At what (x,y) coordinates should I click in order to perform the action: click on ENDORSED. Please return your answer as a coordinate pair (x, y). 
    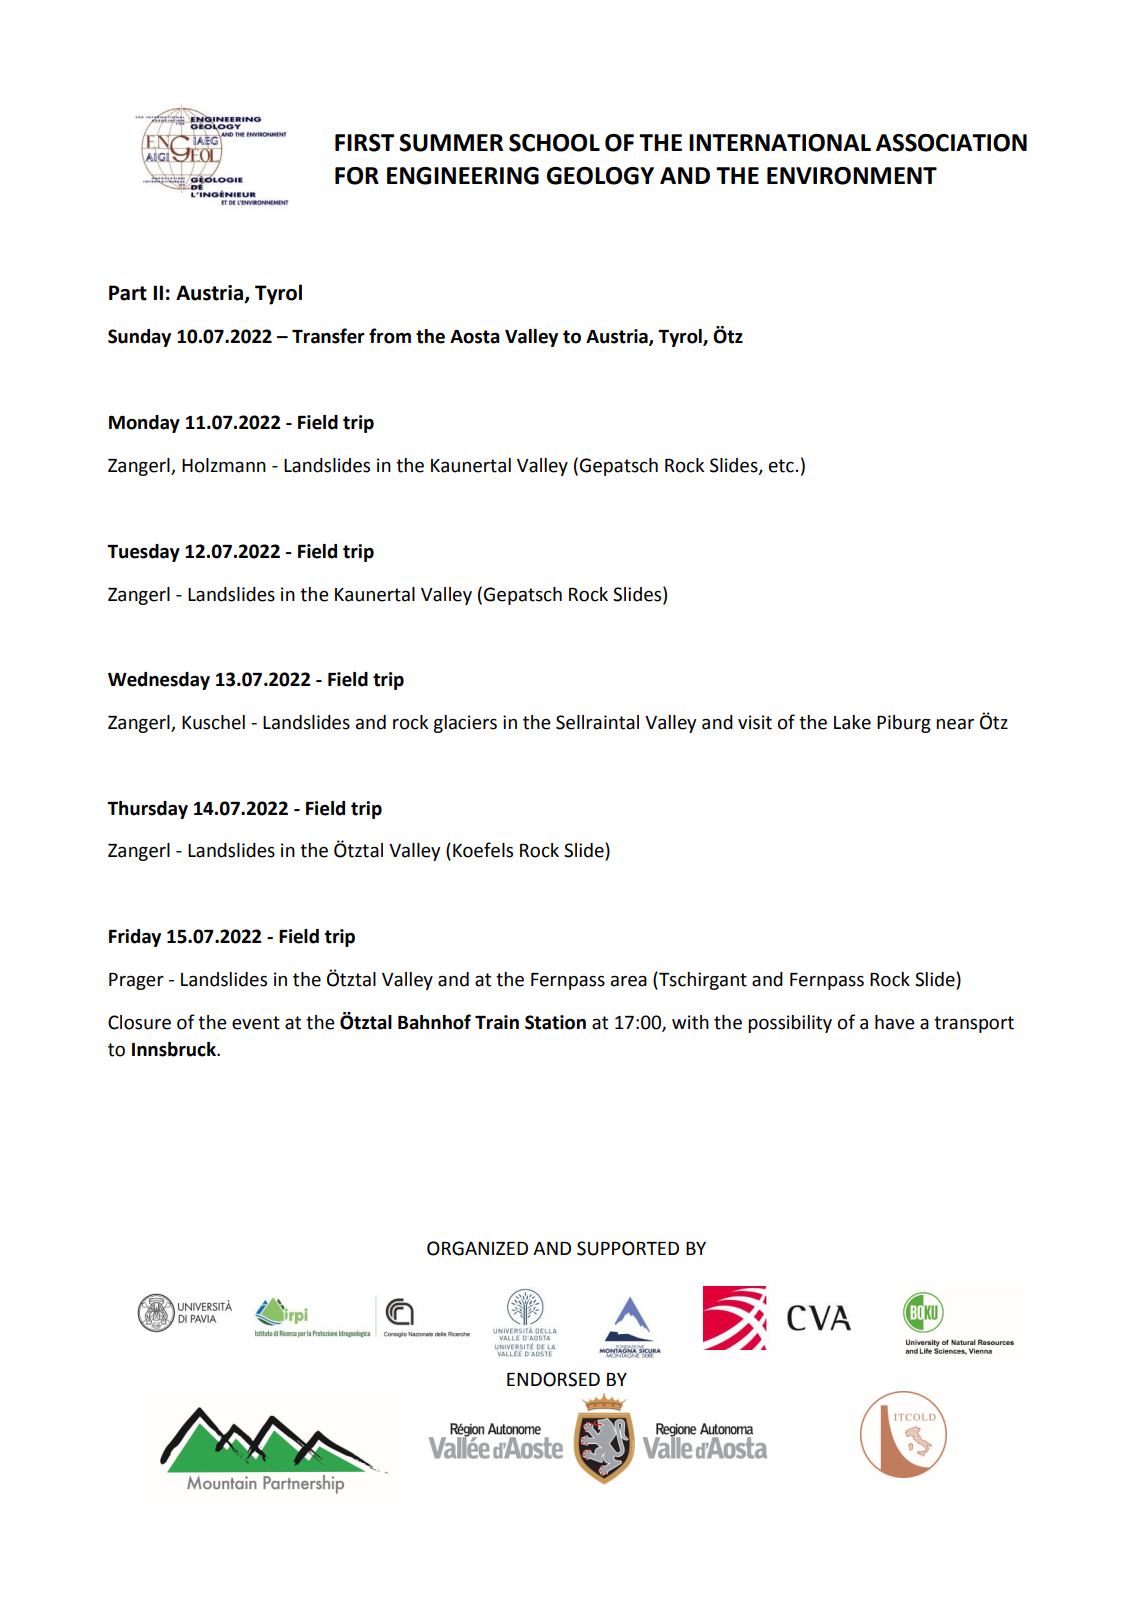
    Looking at the image, I should click on (553, 1379).
